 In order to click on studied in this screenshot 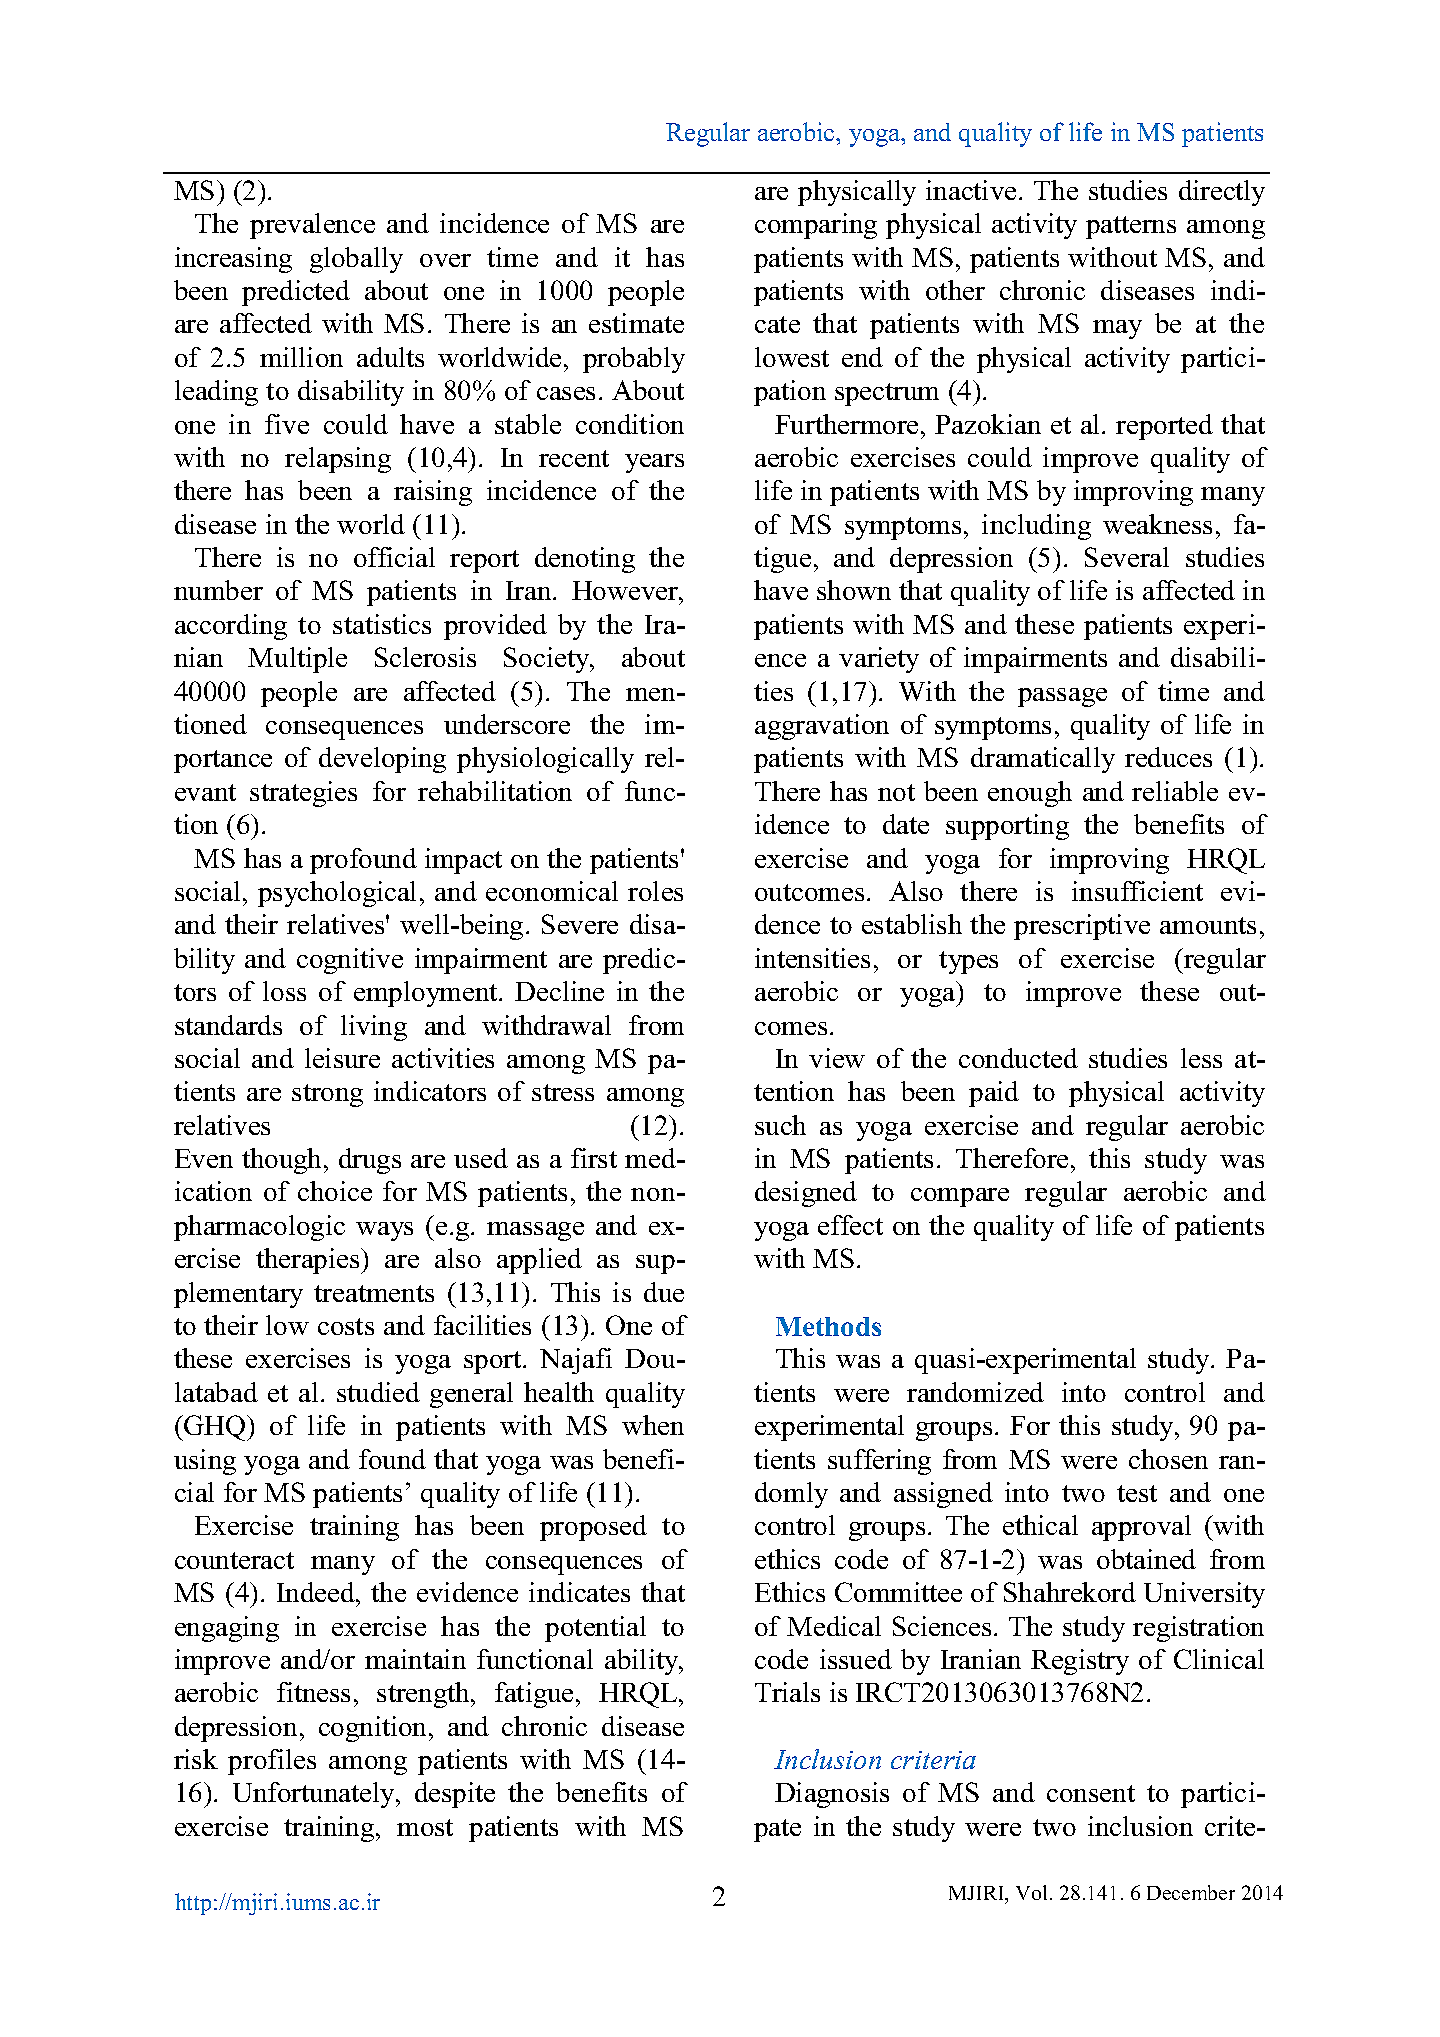, I will do `click(378, 1392)`.
